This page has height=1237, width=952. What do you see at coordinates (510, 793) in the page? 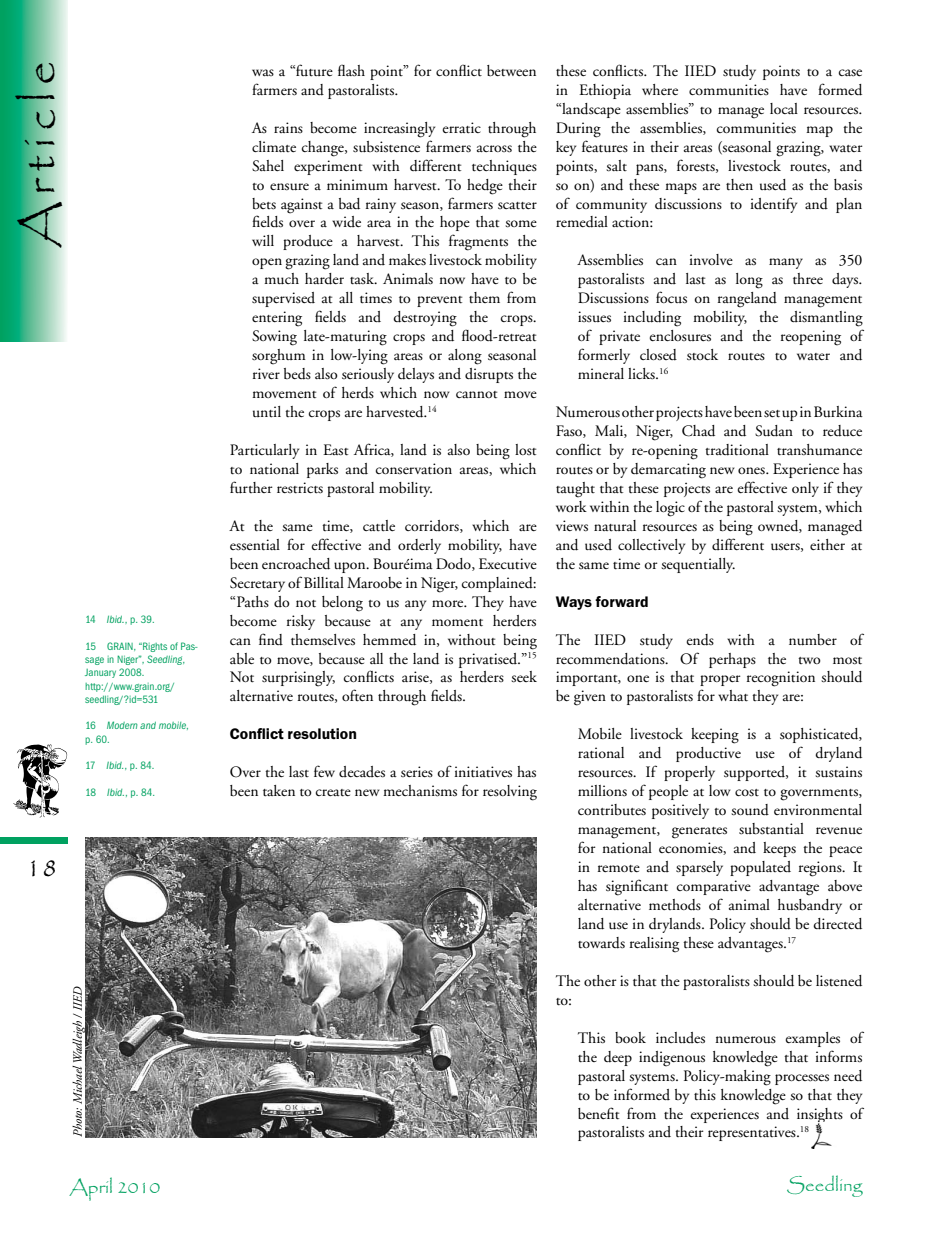
I see `resolving` at bounding box center [510, 793].
